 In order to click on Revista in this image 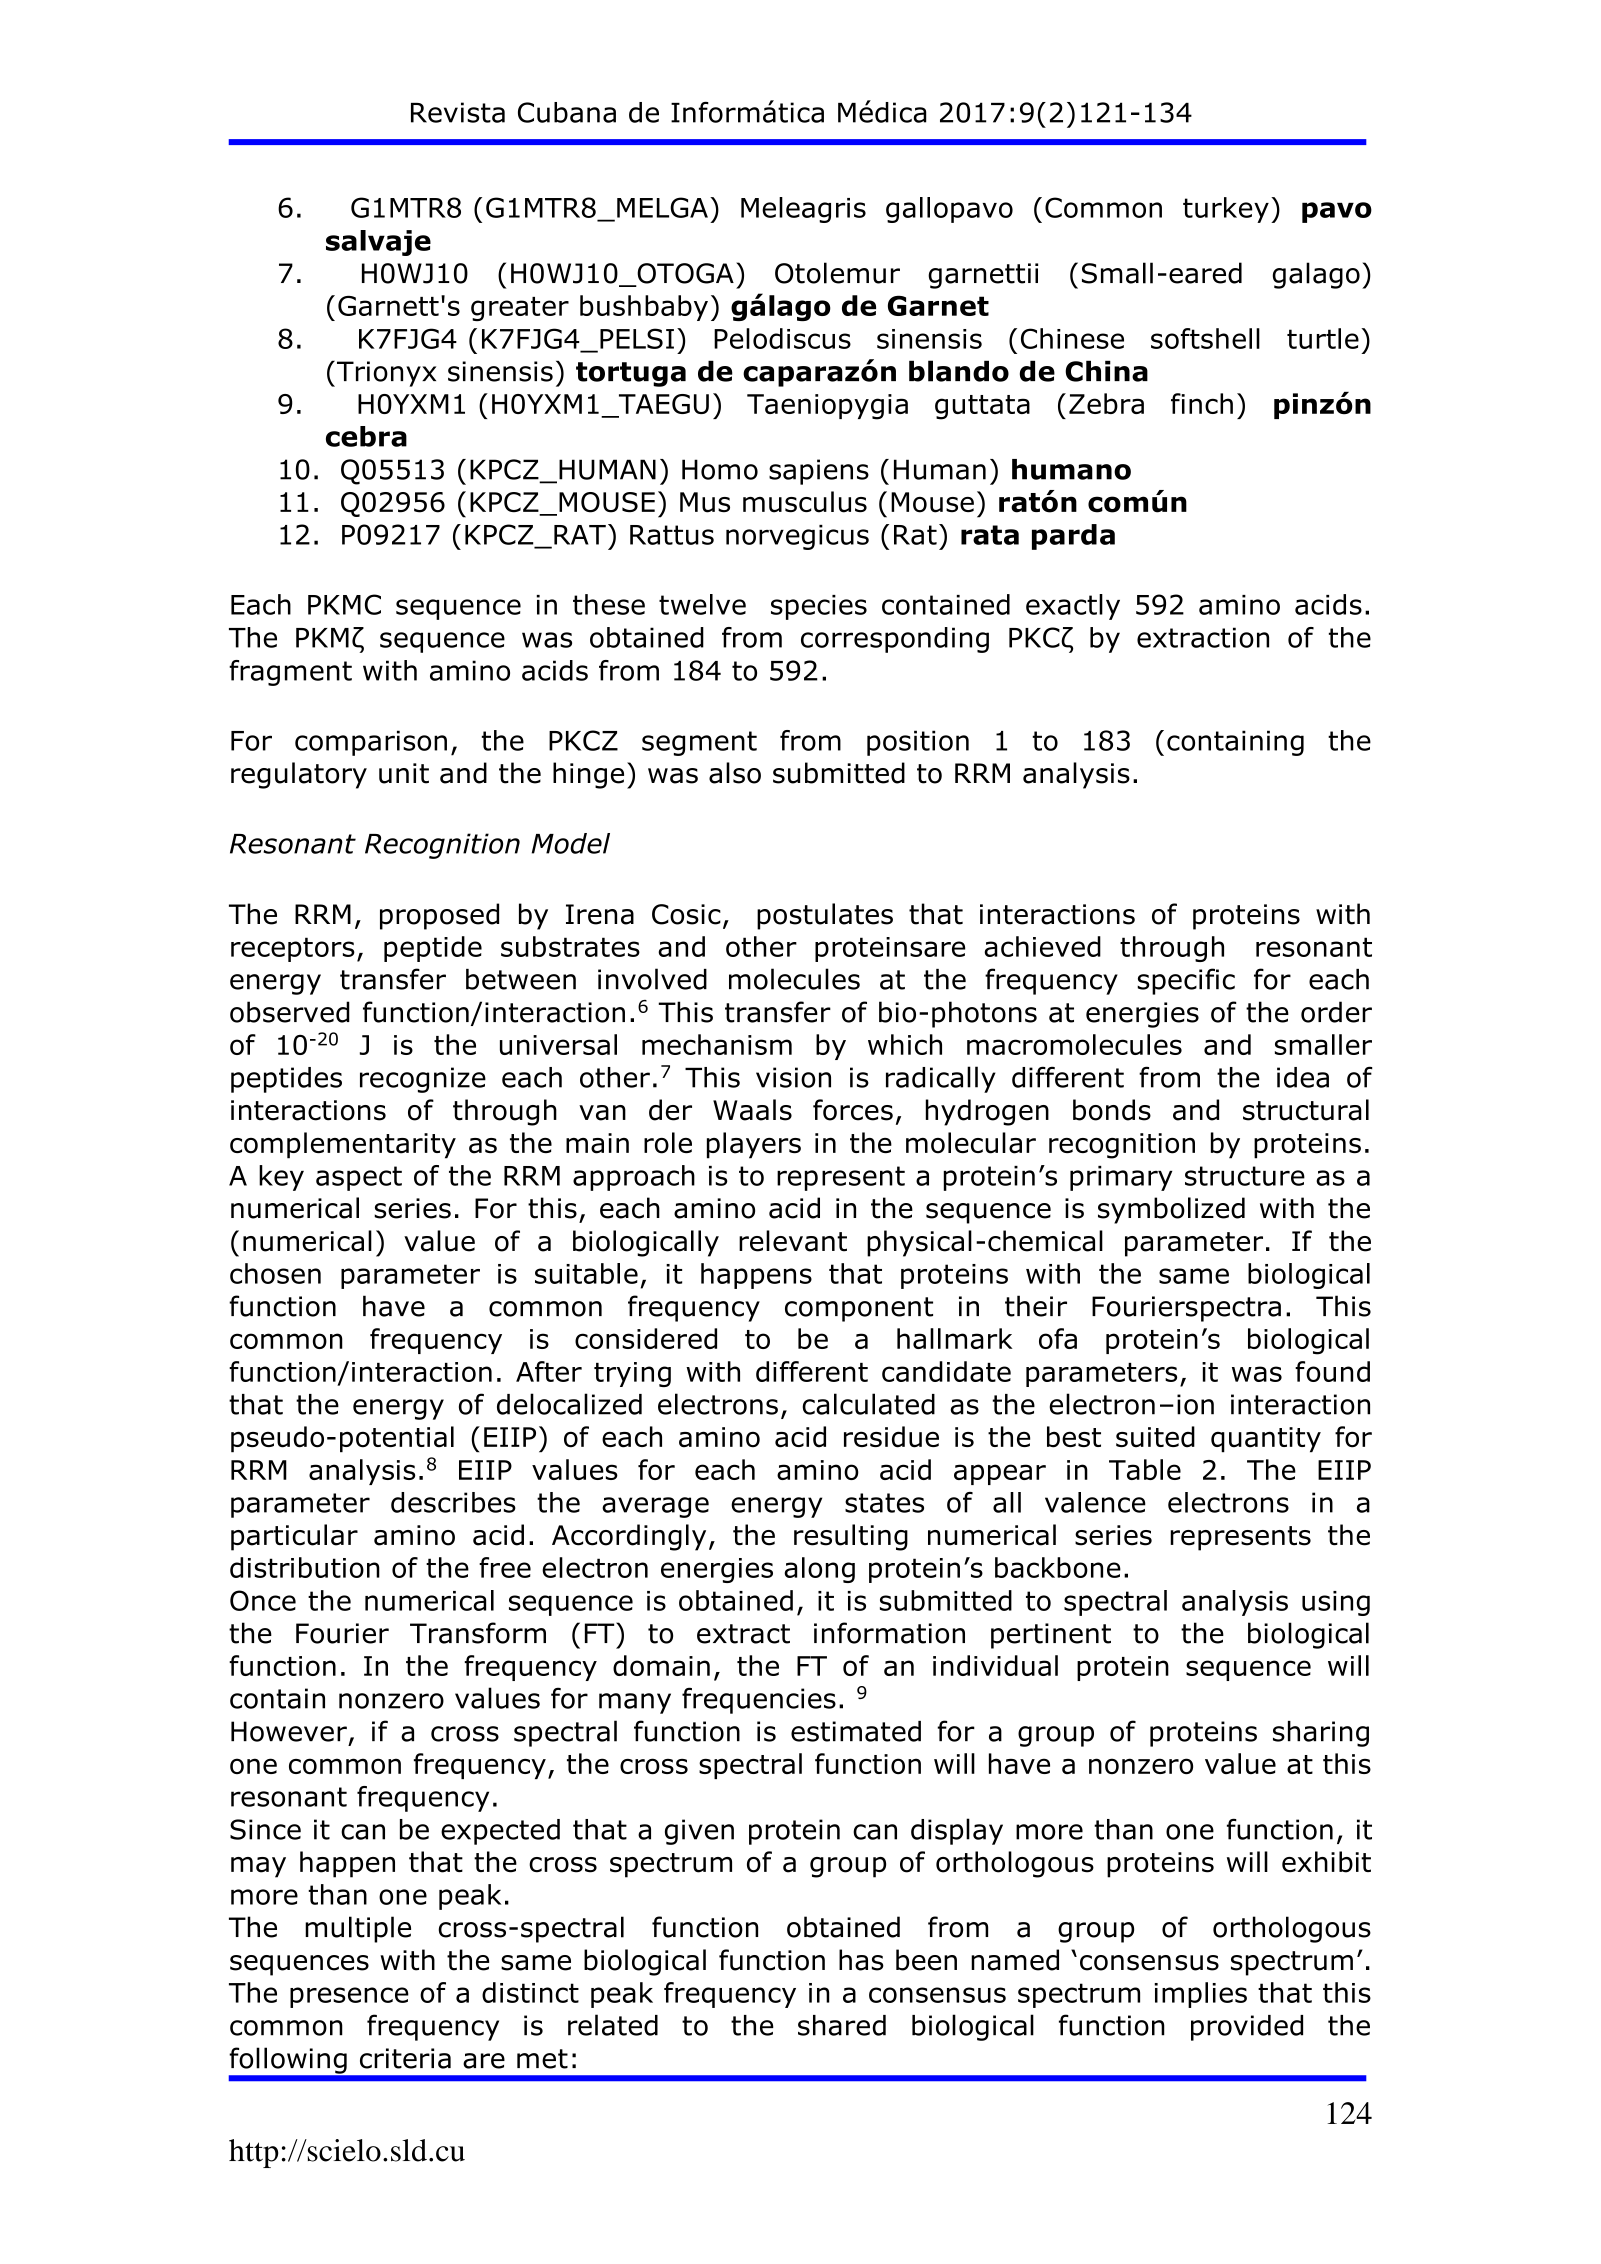, I will do `click(458, 112)`.
